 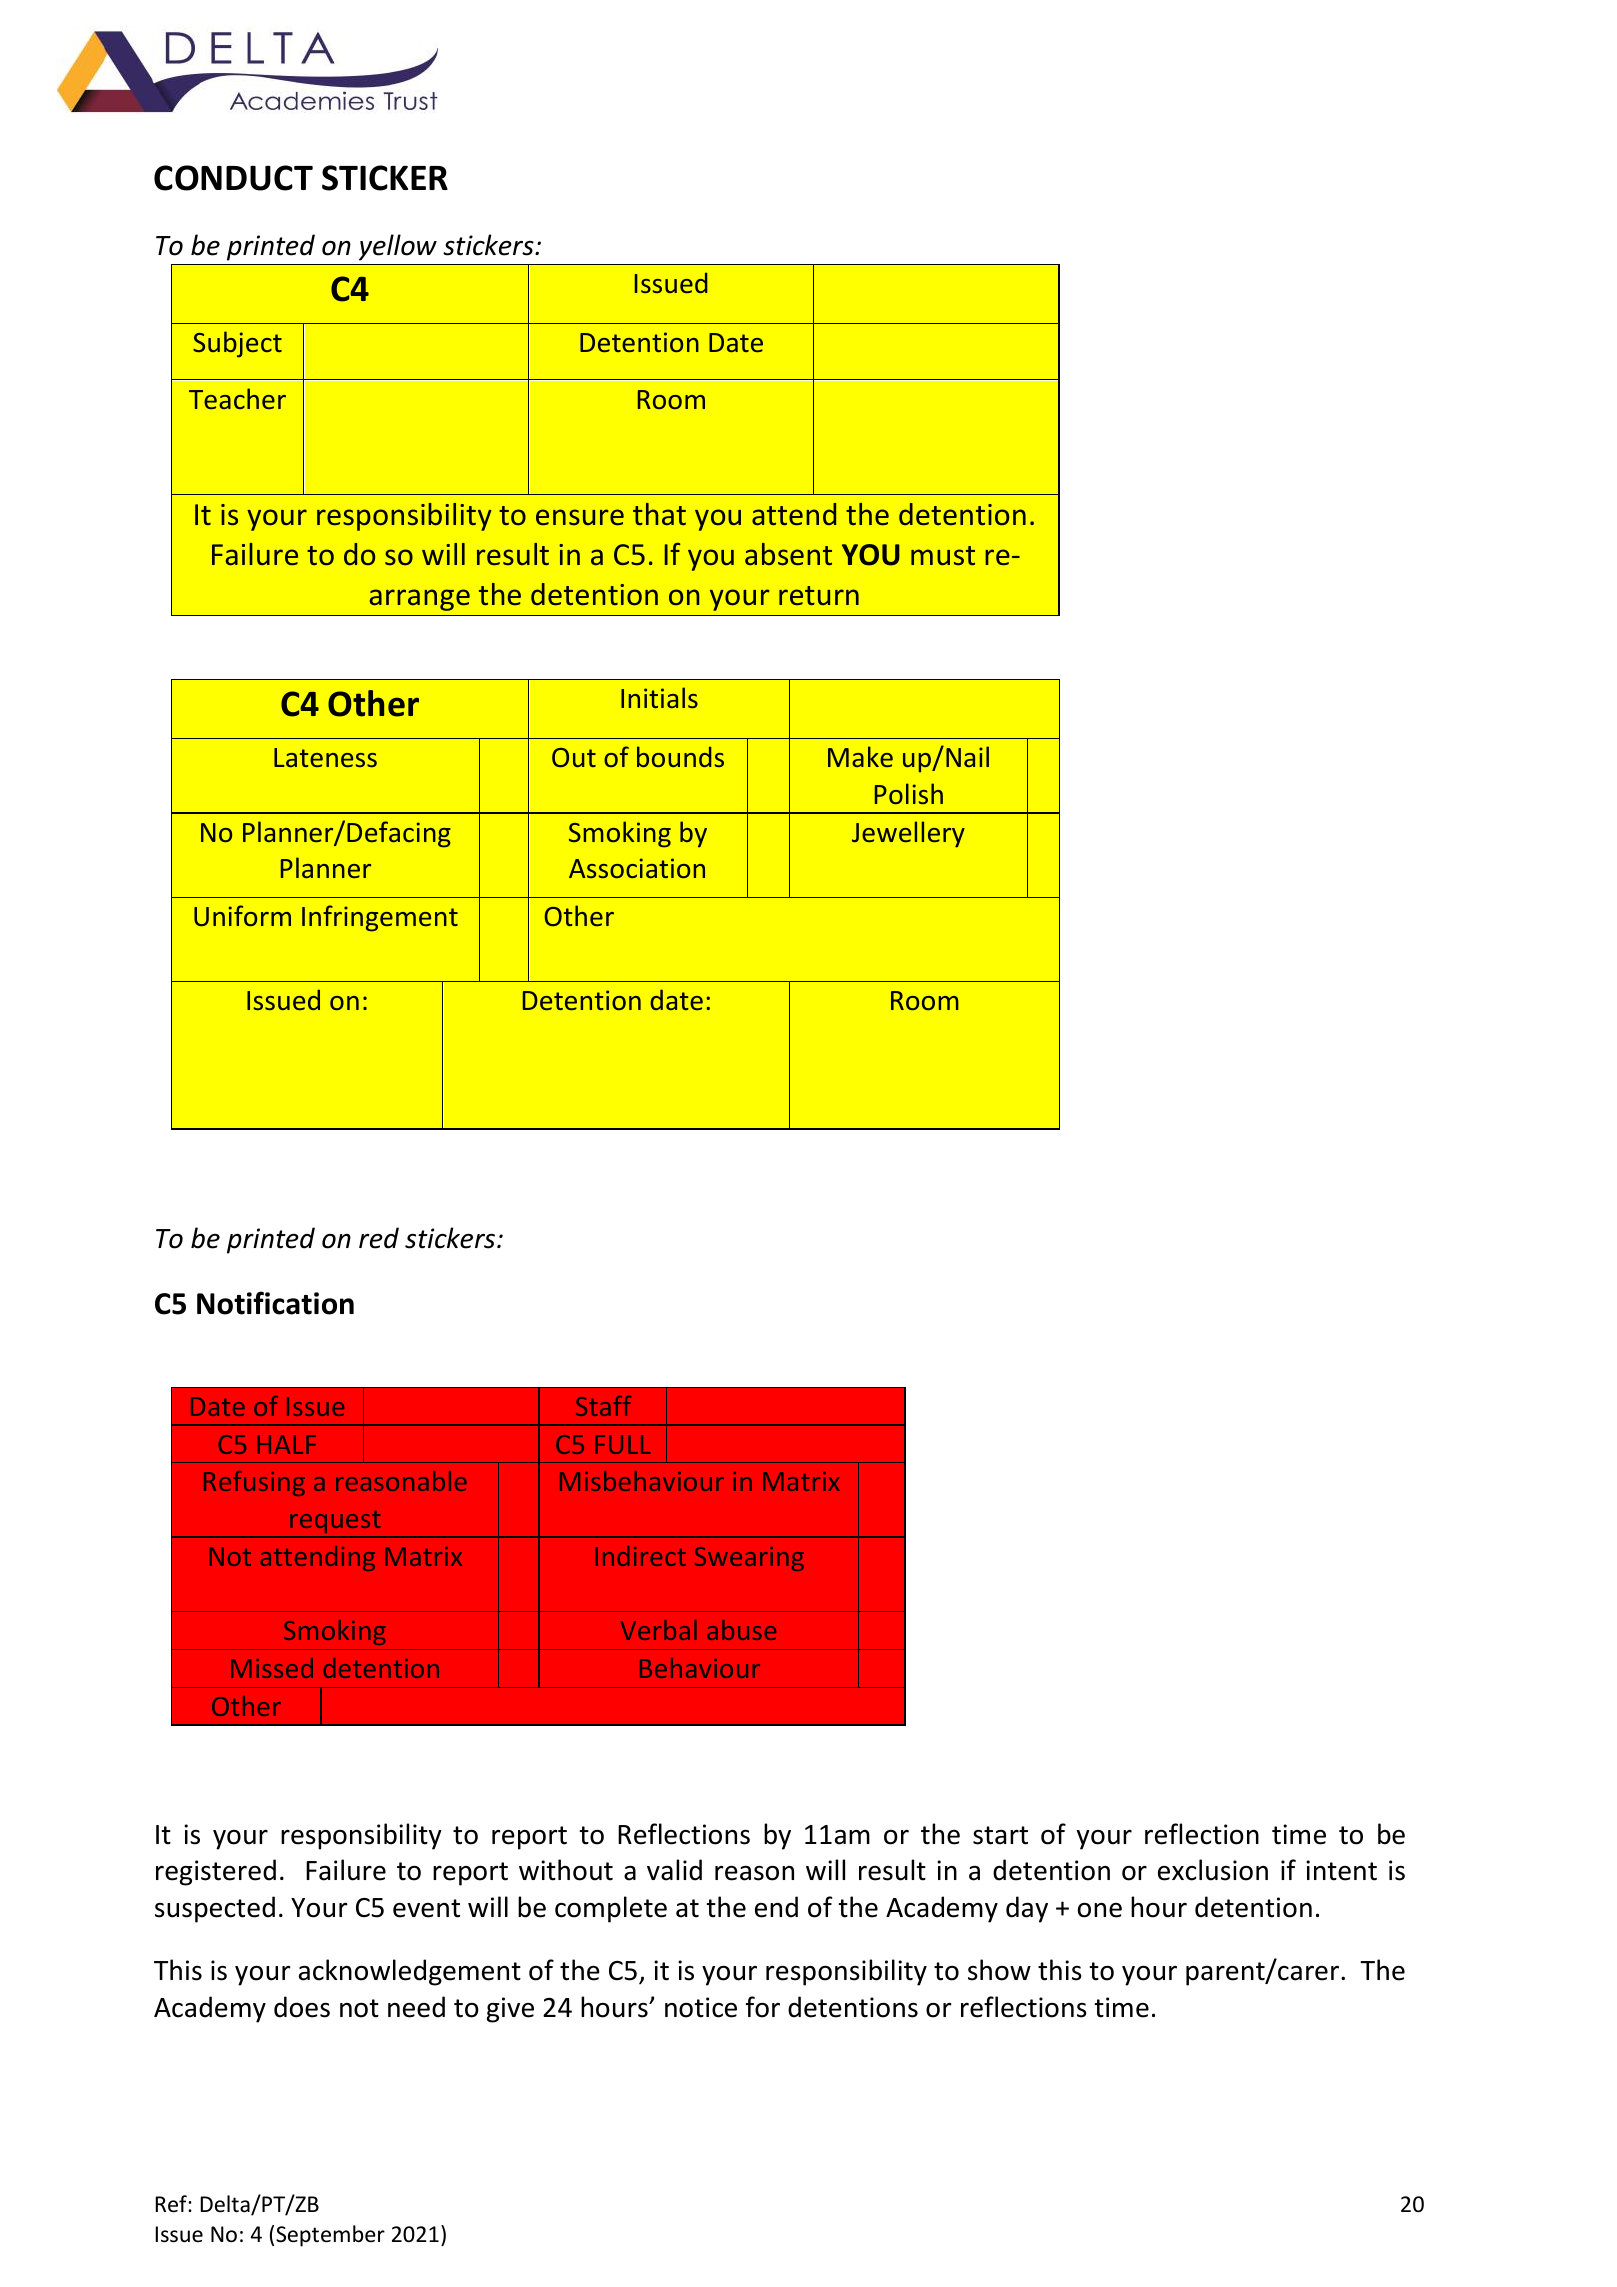 What do you see at coordinates (659, 514) in the screenshot?
I see `that` at bounding box center [659, 514].
